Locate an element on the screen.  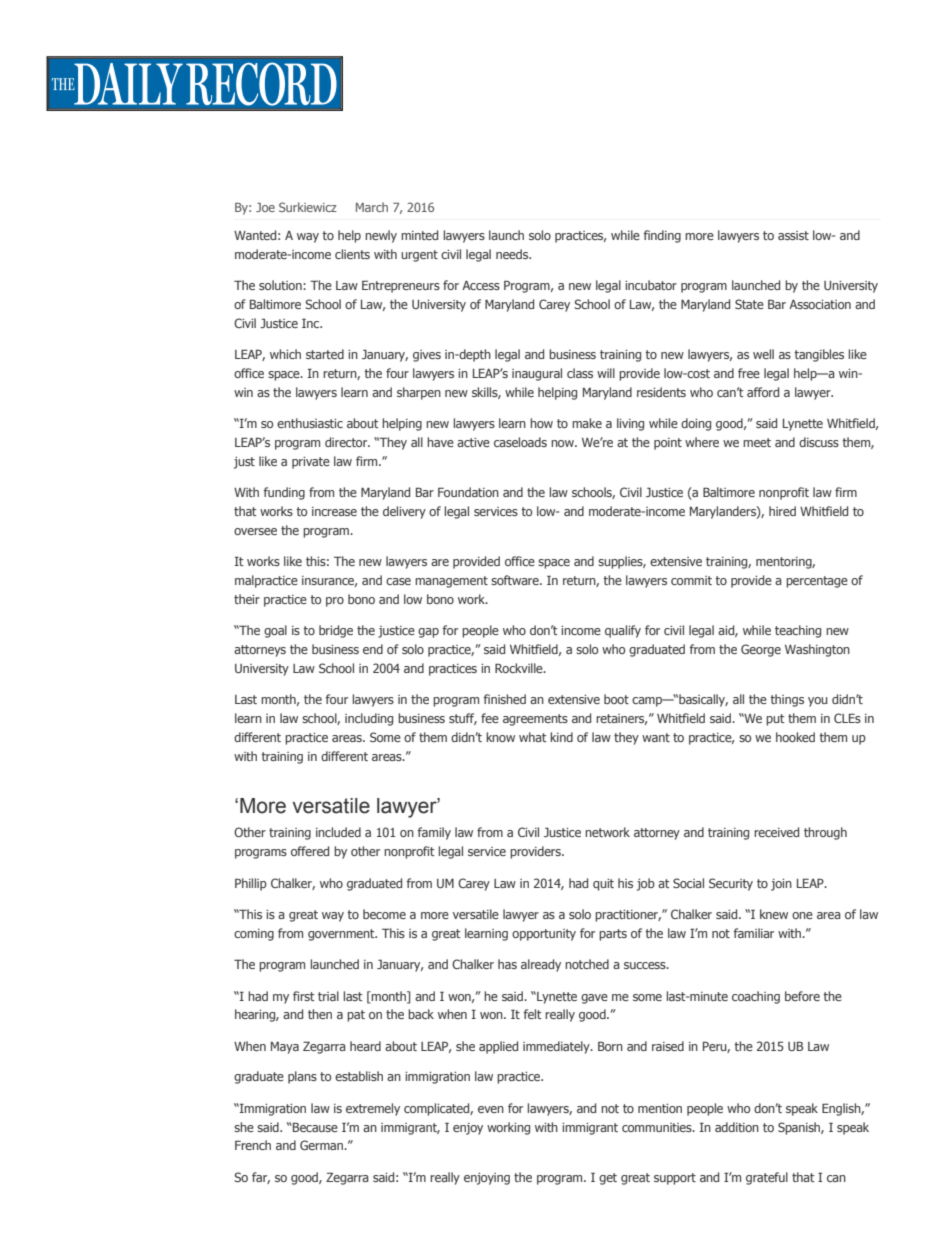
assist is located at coordinates (793, 235).
